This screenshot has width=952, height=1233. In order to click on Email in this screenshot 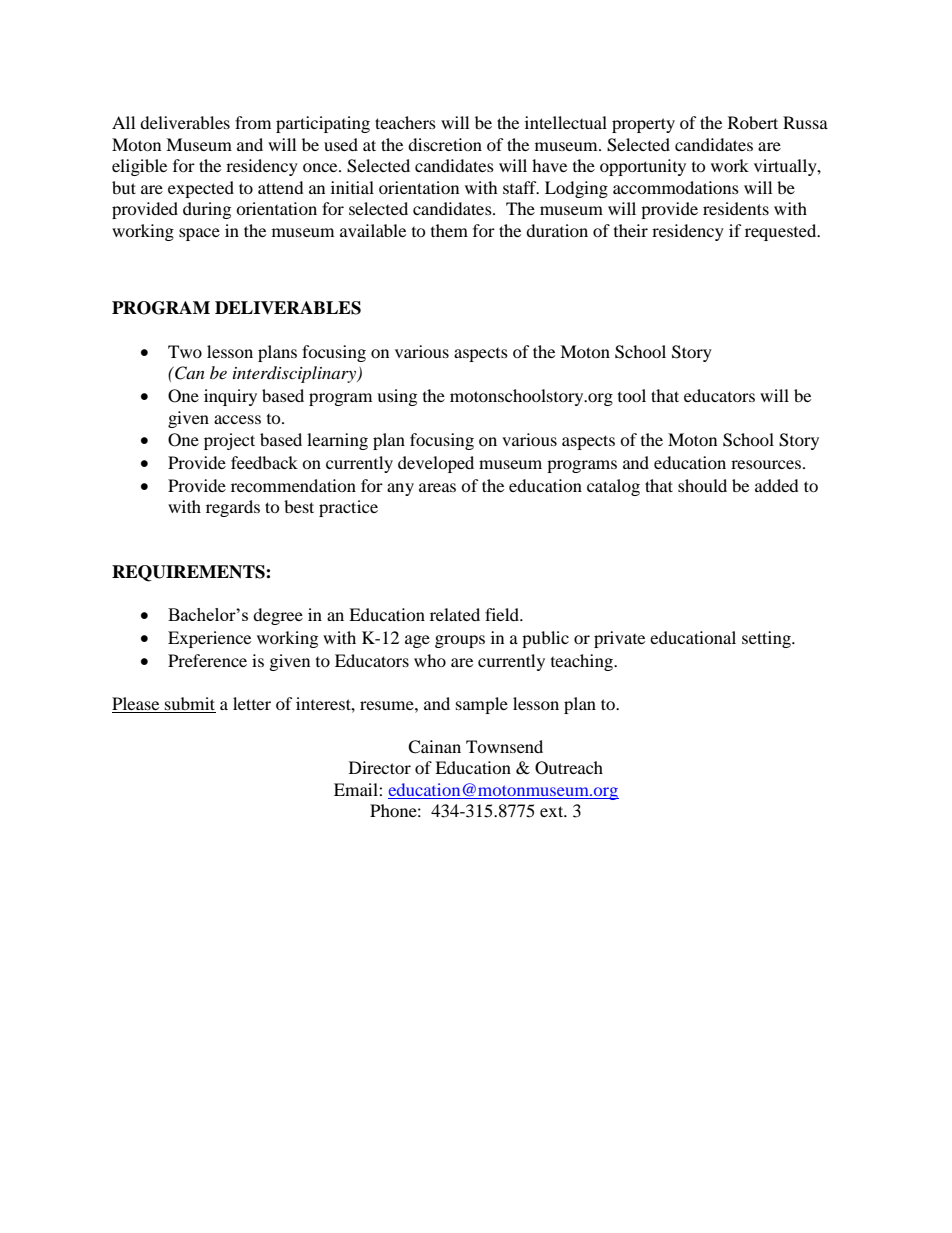, I will do `click(357, 789)`.
